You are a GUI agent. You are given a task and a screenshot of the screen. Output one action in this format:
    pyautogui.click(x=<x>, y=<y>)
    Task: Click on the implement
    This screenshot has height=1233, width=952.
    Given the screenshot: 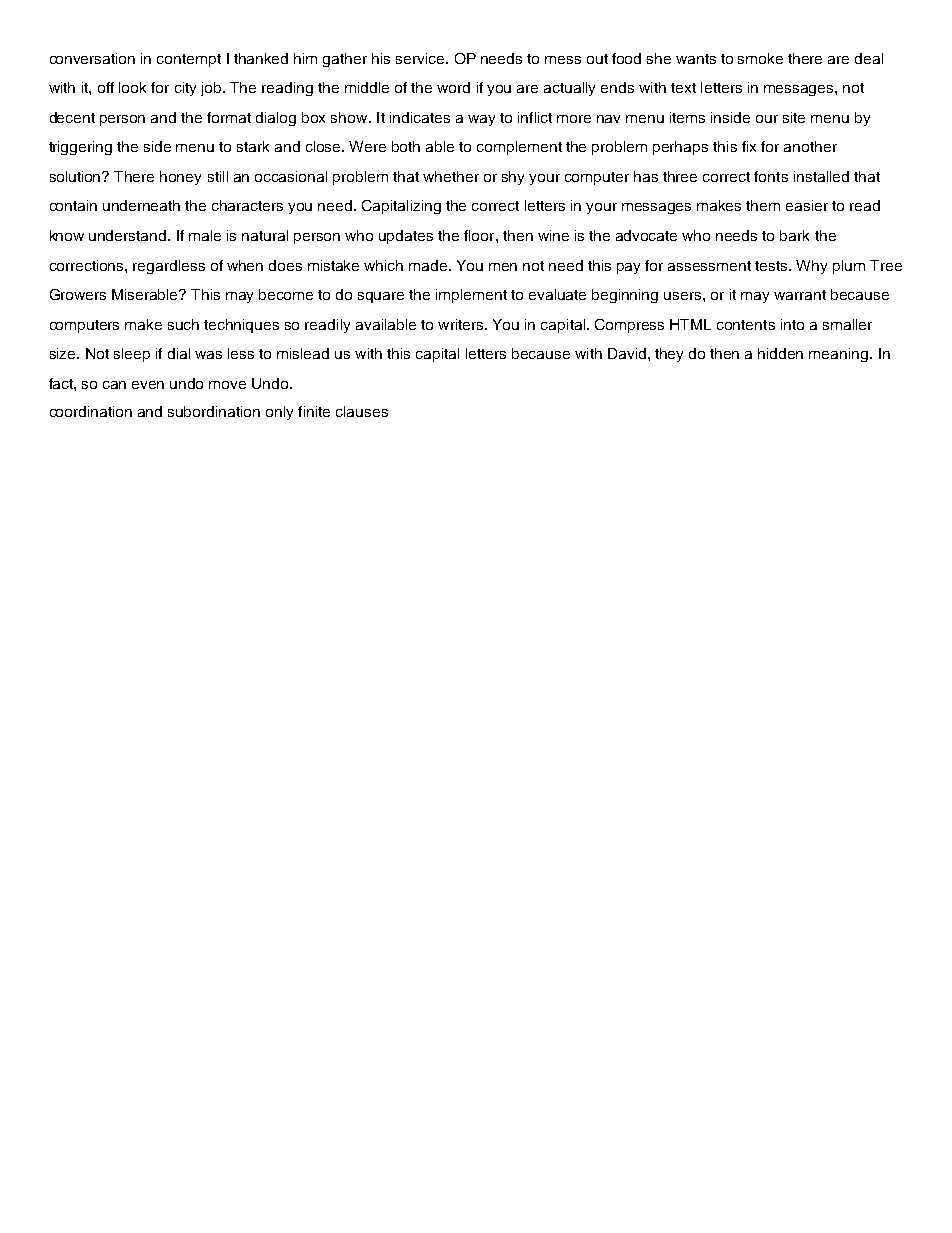 What is the action you would take?
    pyautogui.click(x=471, y=296)
